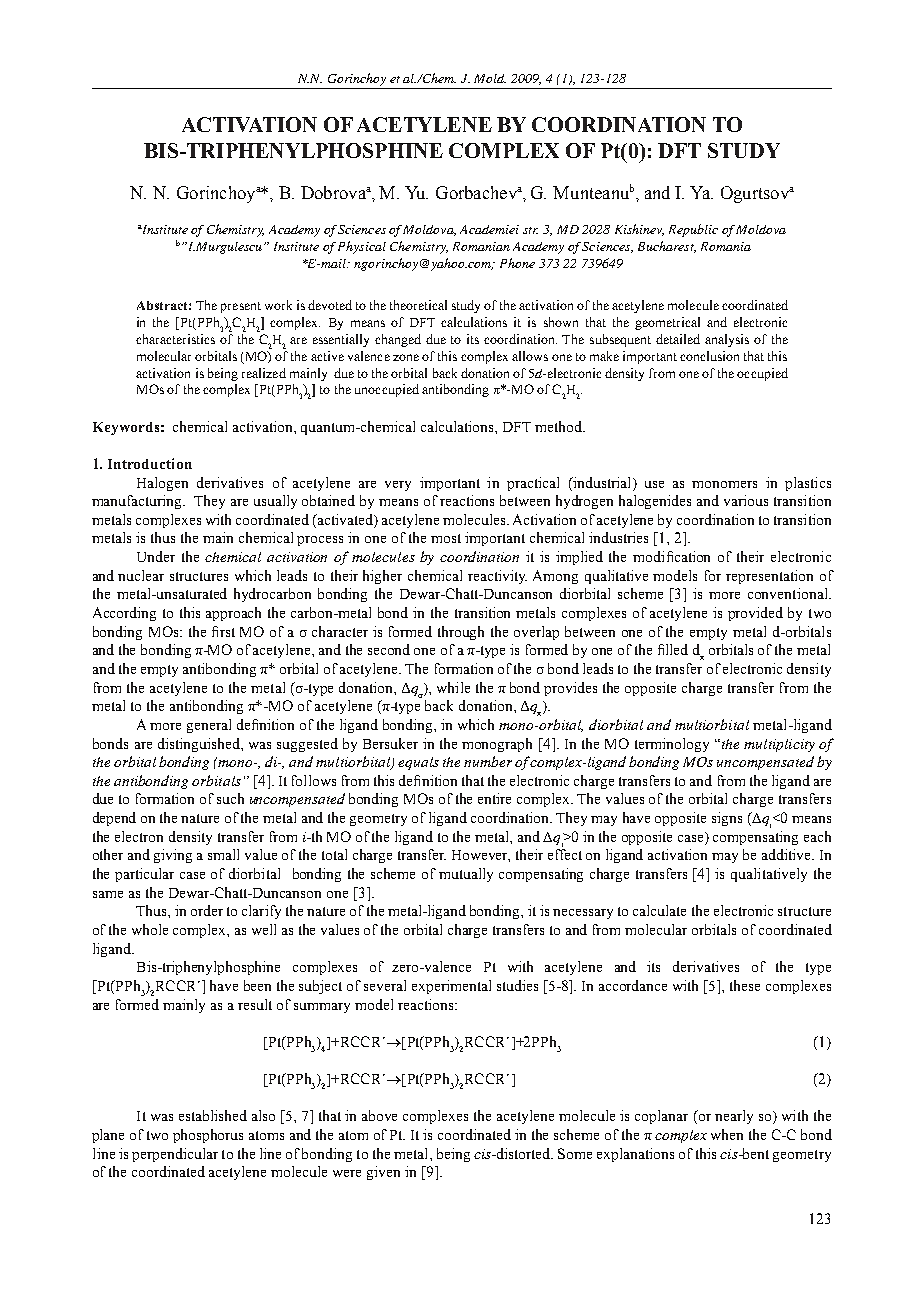  Describe the element at coordinates (278, 305) in the page. I see `work` at that location.
